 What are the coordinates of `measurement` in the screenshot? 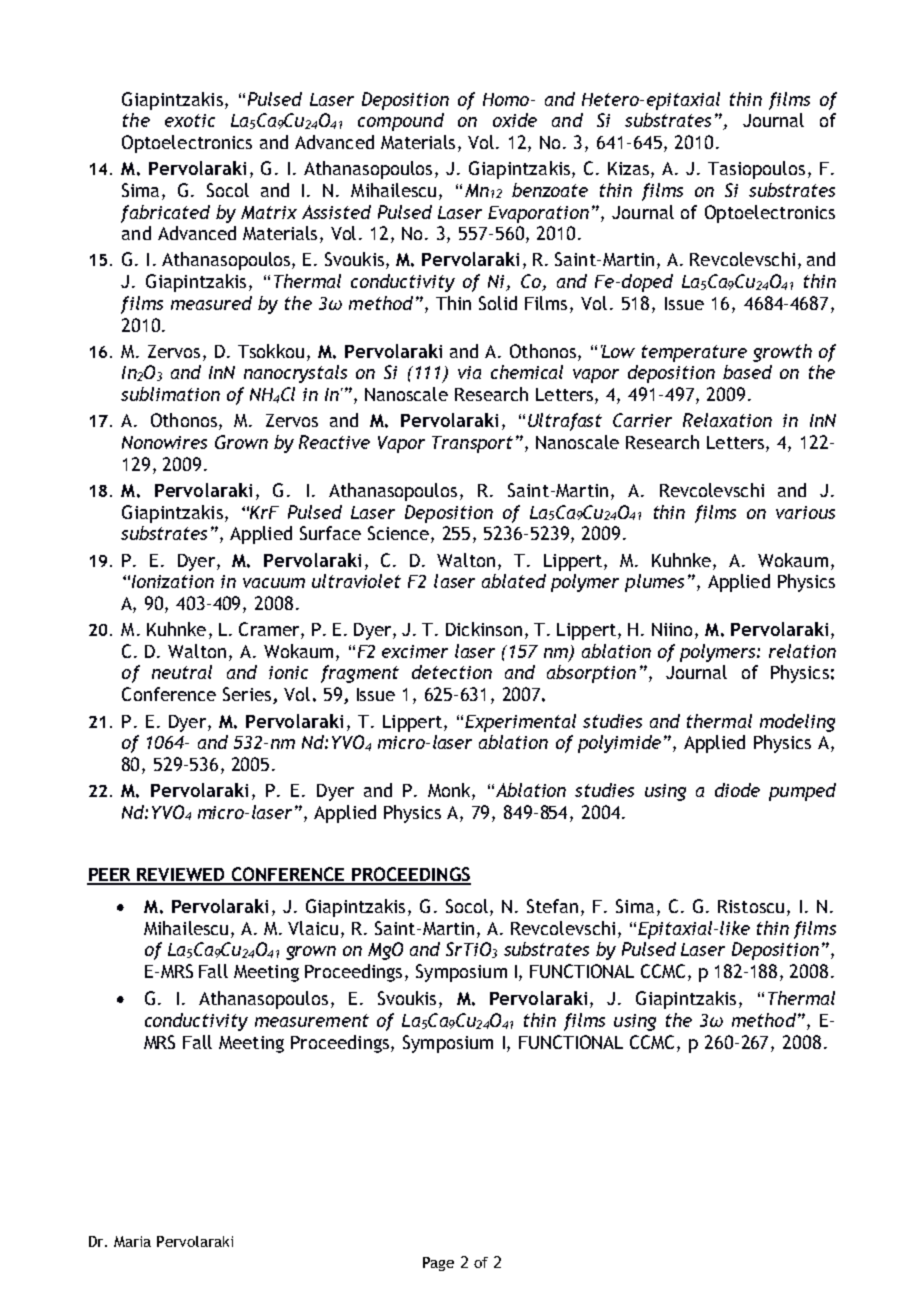 It's located at (312, 1020).
